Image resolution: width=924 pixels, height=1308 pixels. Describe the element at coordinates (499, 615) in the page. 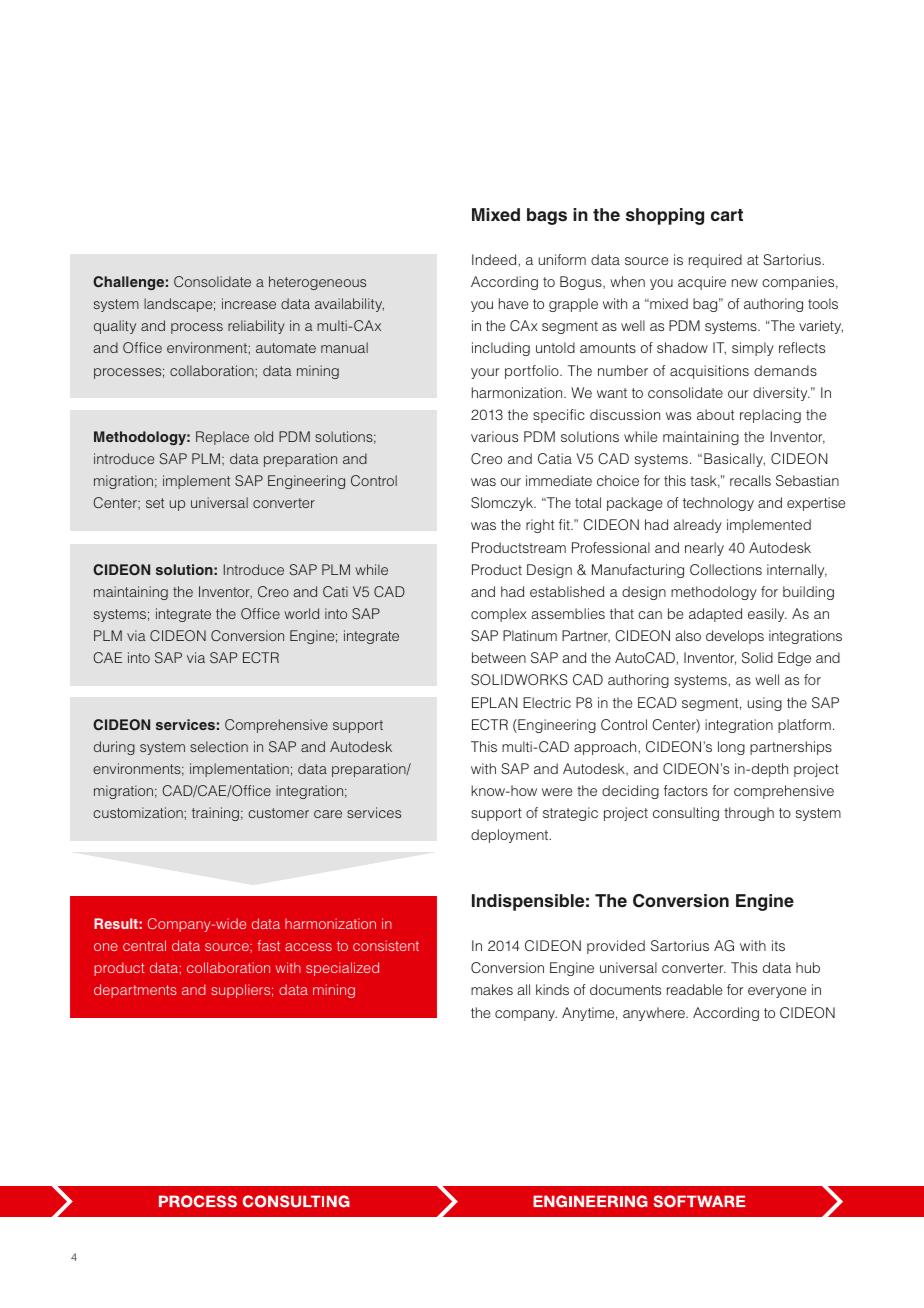

I see `complex` at that location.
